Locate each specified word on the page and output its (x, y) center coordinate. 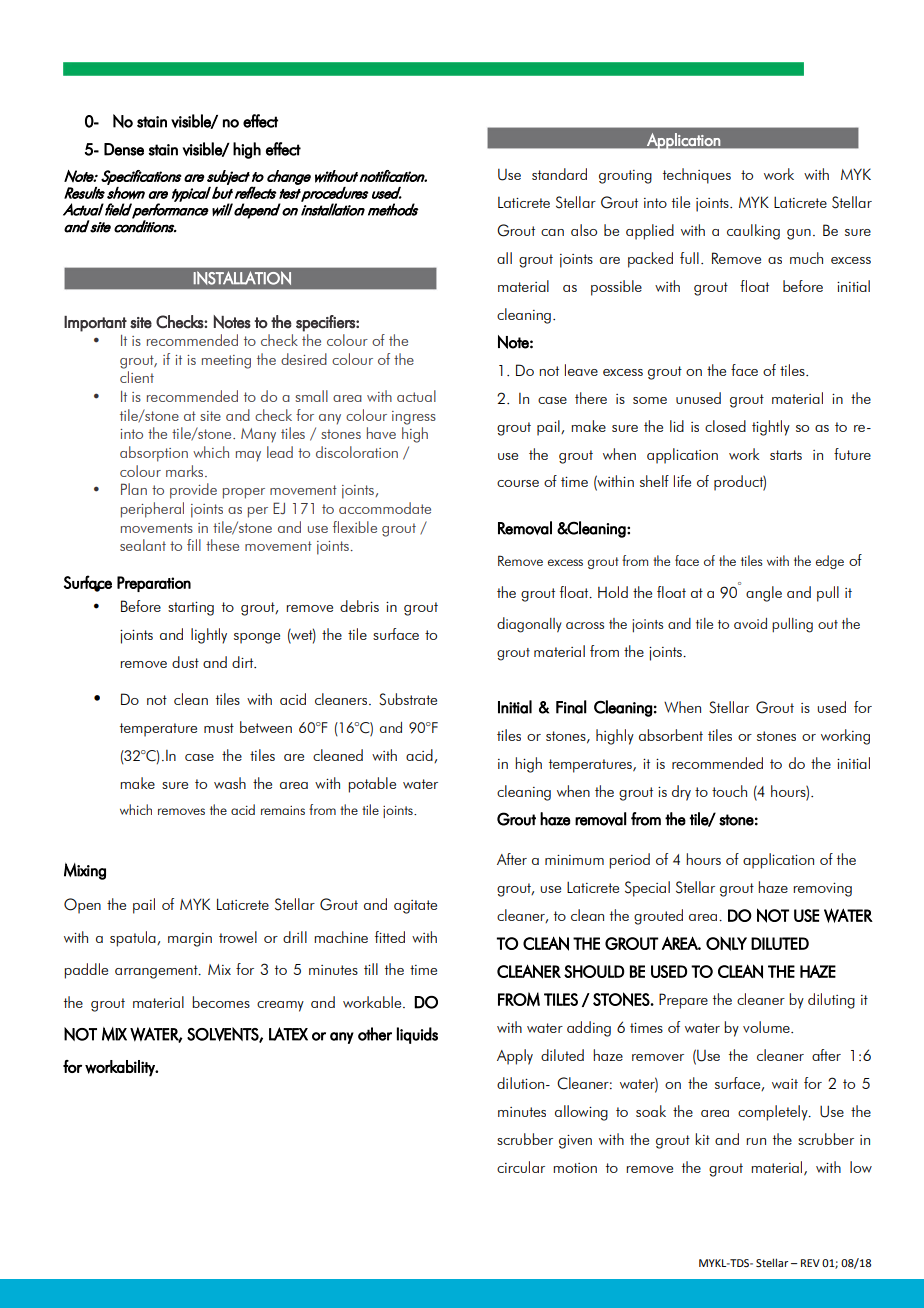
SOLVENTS (223, 1035)
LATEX (288, 1034)
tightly (771, 428)
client (137, 377)
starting (191, 609)
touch (729, 791)
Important (95, 324)
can (552, 232)
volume (767, 1027)
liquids (417, 1035)
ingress (414, 418)
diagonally (529, 625)
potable (372, 785)
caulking (753, 232)
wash (230, 783)
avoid (750, 623)
